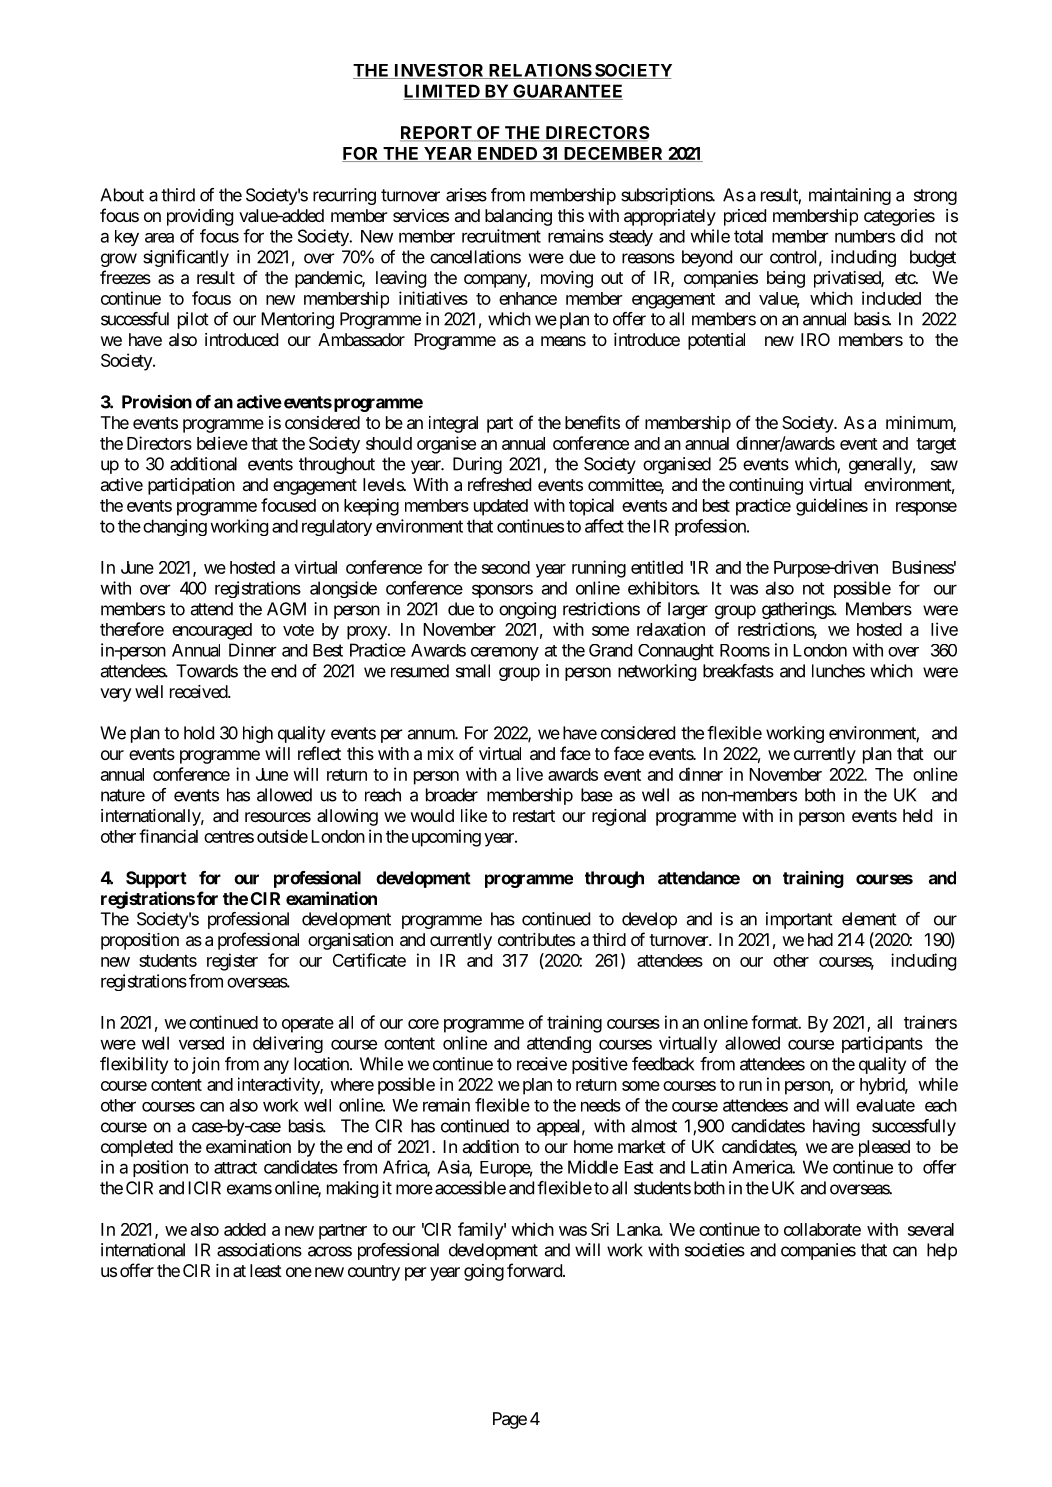 The height and width of the screenshot is (1487, 1052). Describe the element at coordinates (869, 919) in the screenshot. I see `element` at that location.
